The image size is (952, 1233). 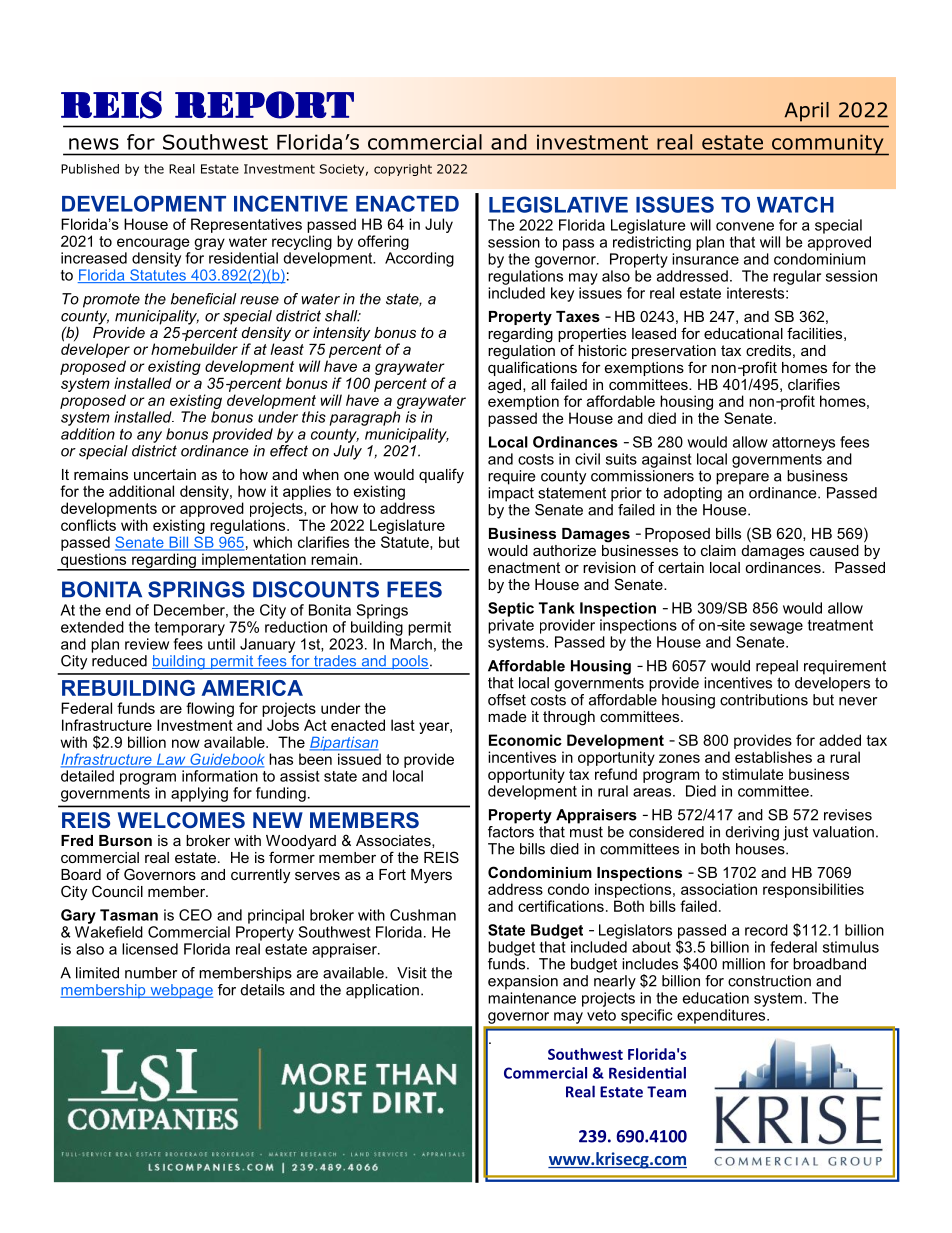 What do you see at coordinates (180, 991) in the screenshot?
I see `webpage` at bounding box center [180, 991].
